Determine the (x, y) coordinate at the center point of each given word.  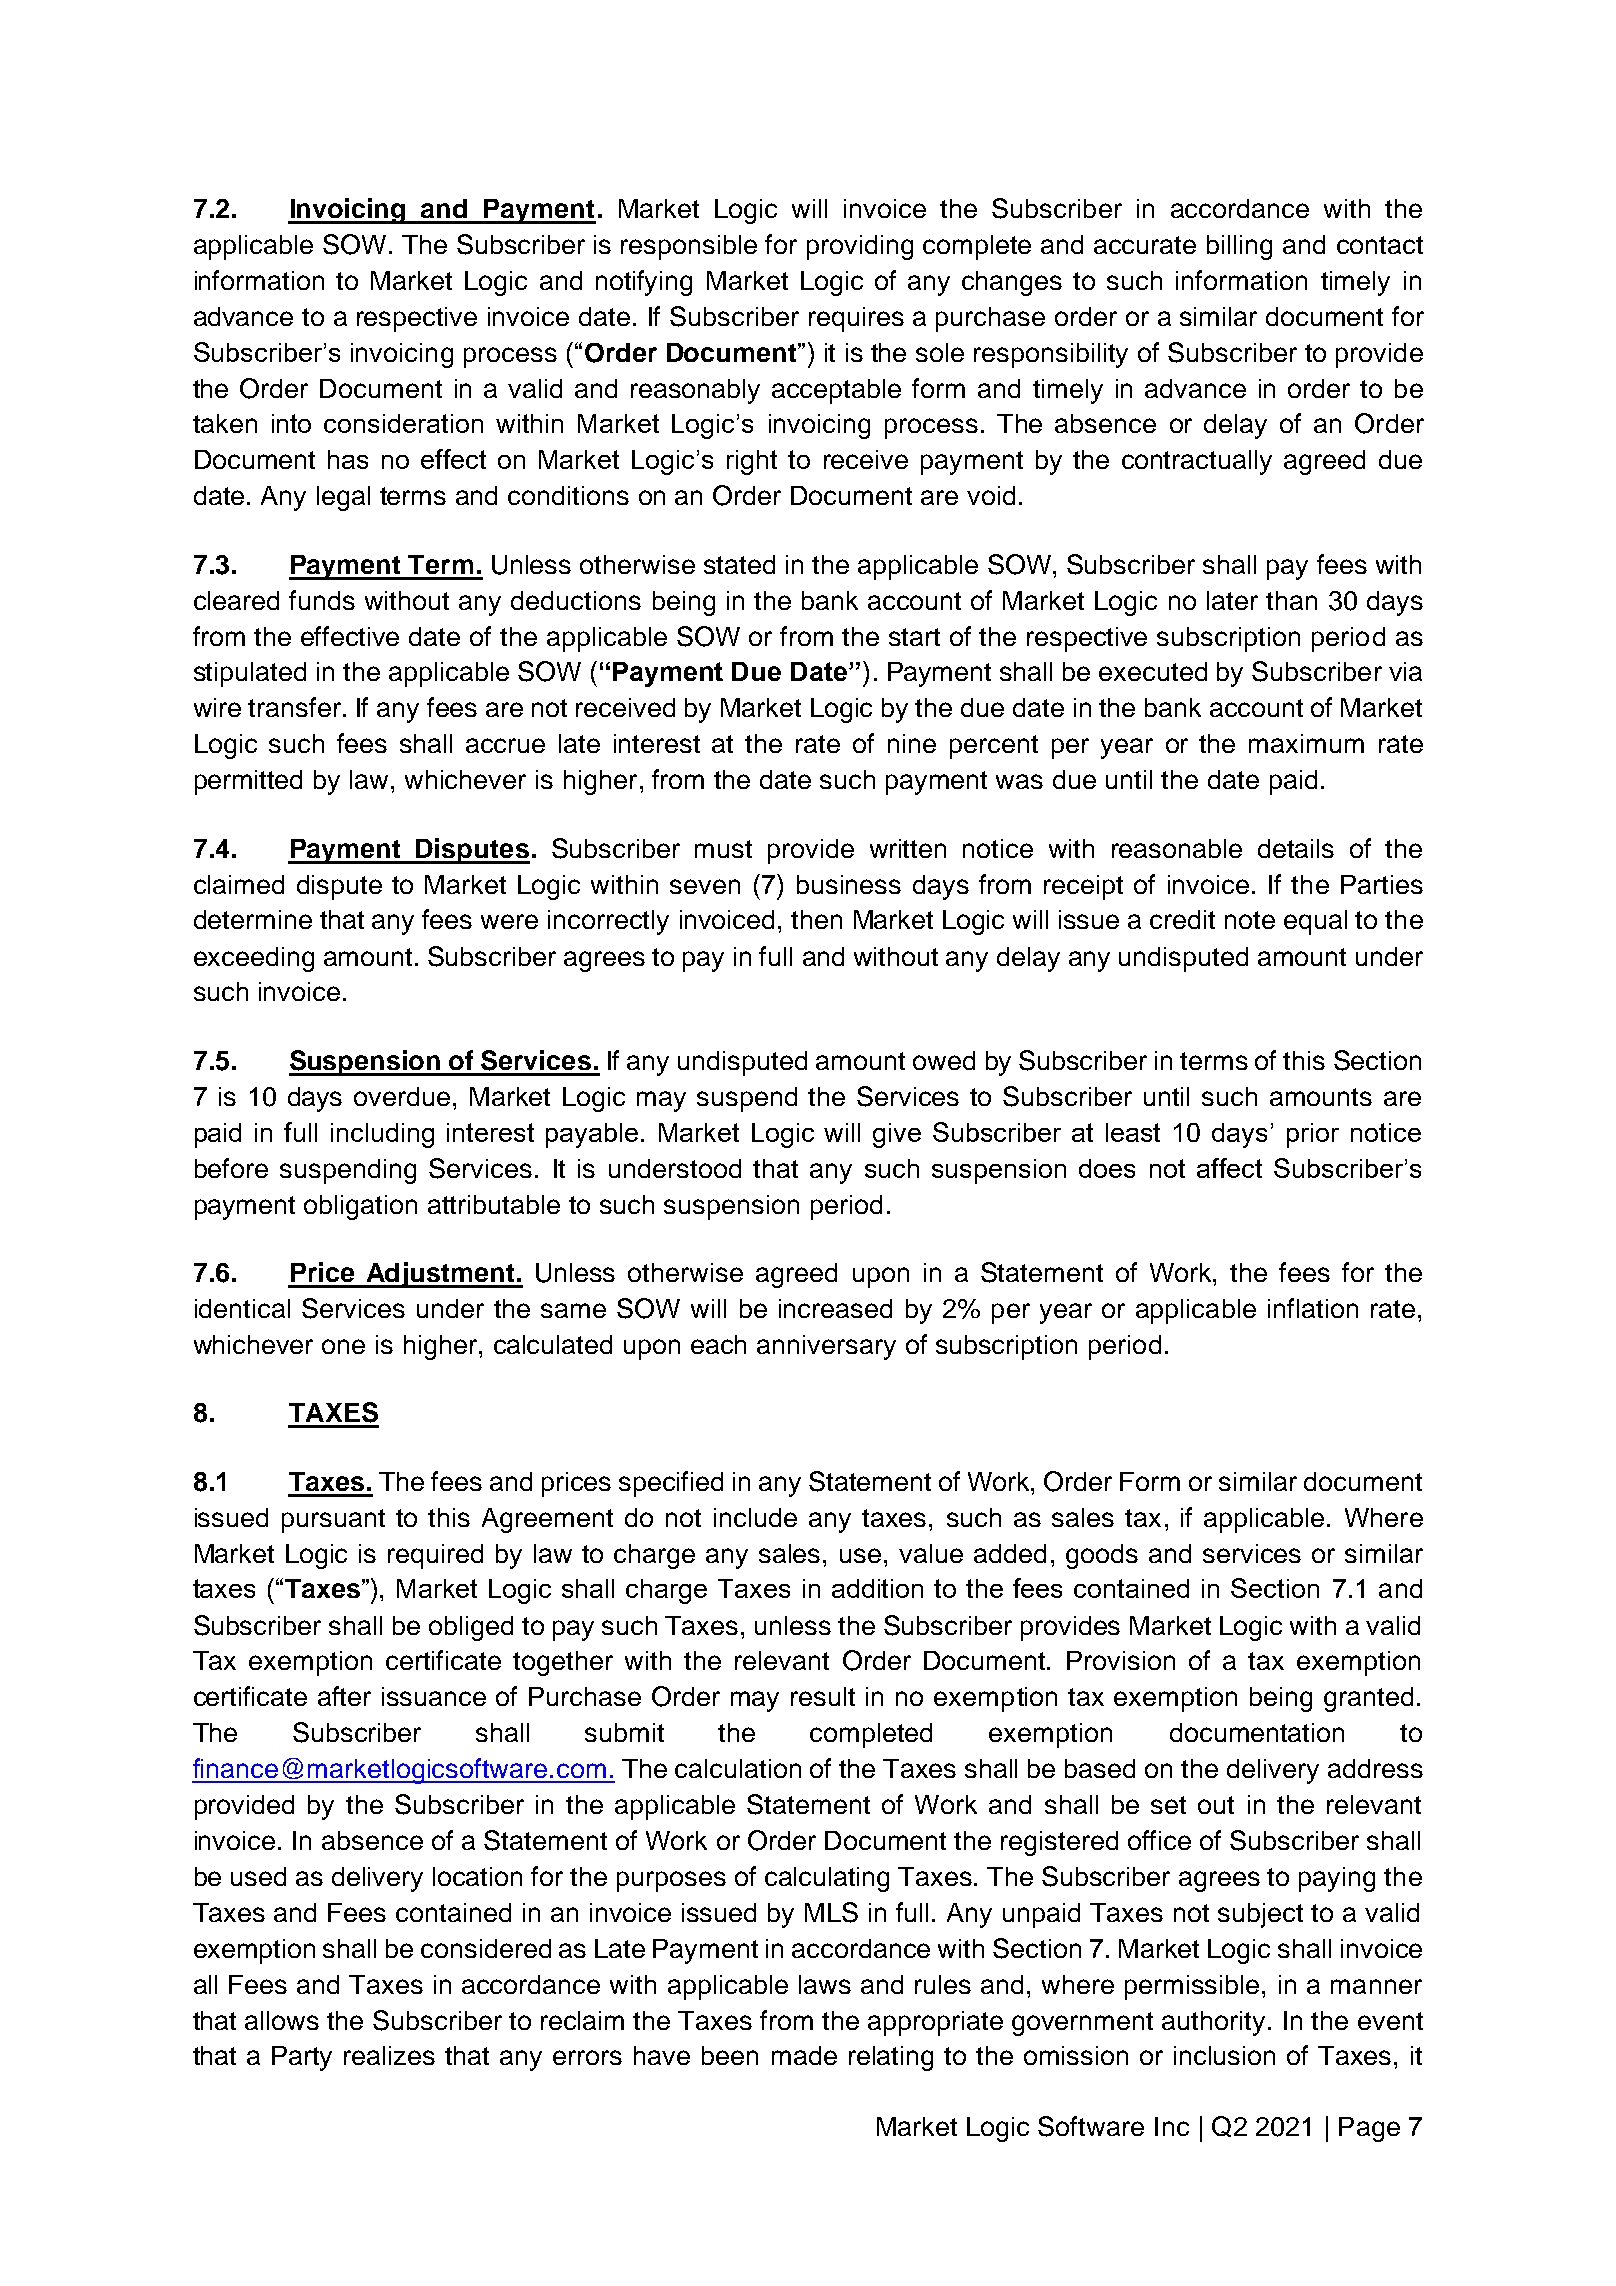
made (804, 2055)
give (897, 1135)
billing (1239, 247)
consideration (403, 423)
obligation (360, 1207)
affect (1229, 1168)
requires (856, 319)
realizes (389, 2055)
